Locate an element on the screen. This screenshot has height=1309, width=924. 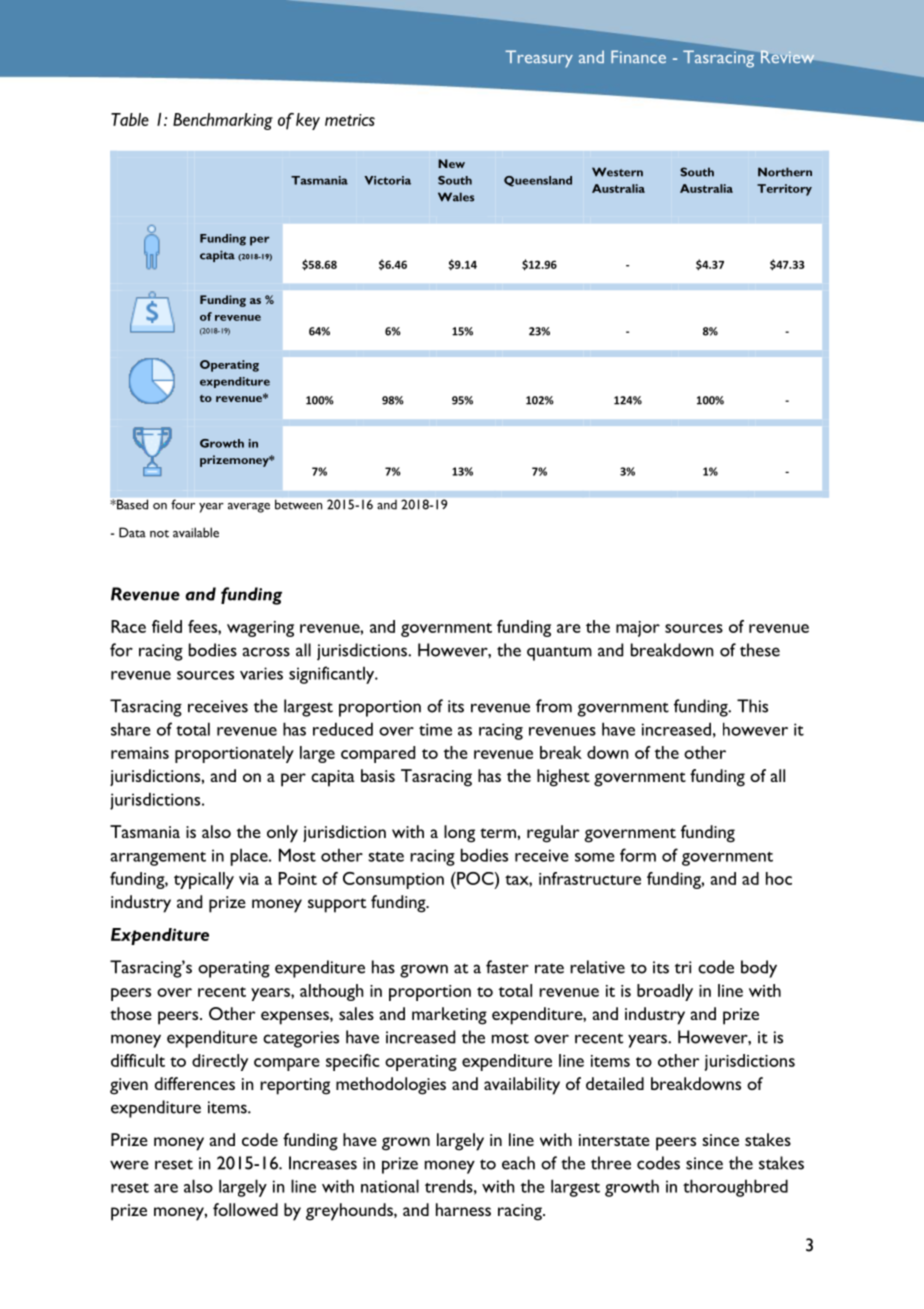
Wales is located at coordinates (456, 197).
